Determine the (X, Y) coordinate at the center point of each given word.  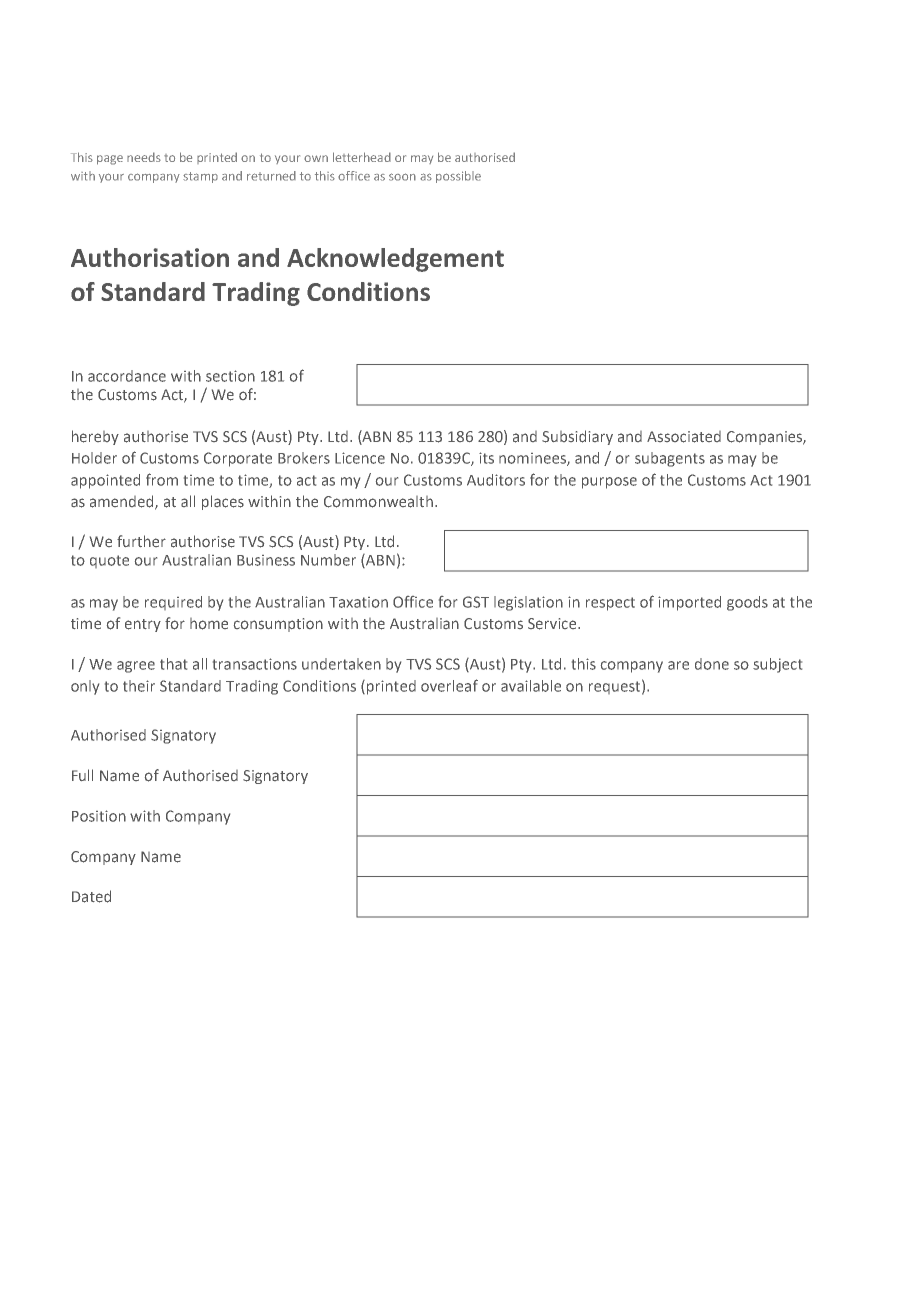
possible (458, 177)
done (712, 664)
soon (402, 177)
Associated (684, 437)
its (486, 458)
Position (99, 816)
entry (143, 625)
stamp (200, 177)
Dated (91, 896)
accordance (127, 376)
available (531, 686)
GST (476, 602)
